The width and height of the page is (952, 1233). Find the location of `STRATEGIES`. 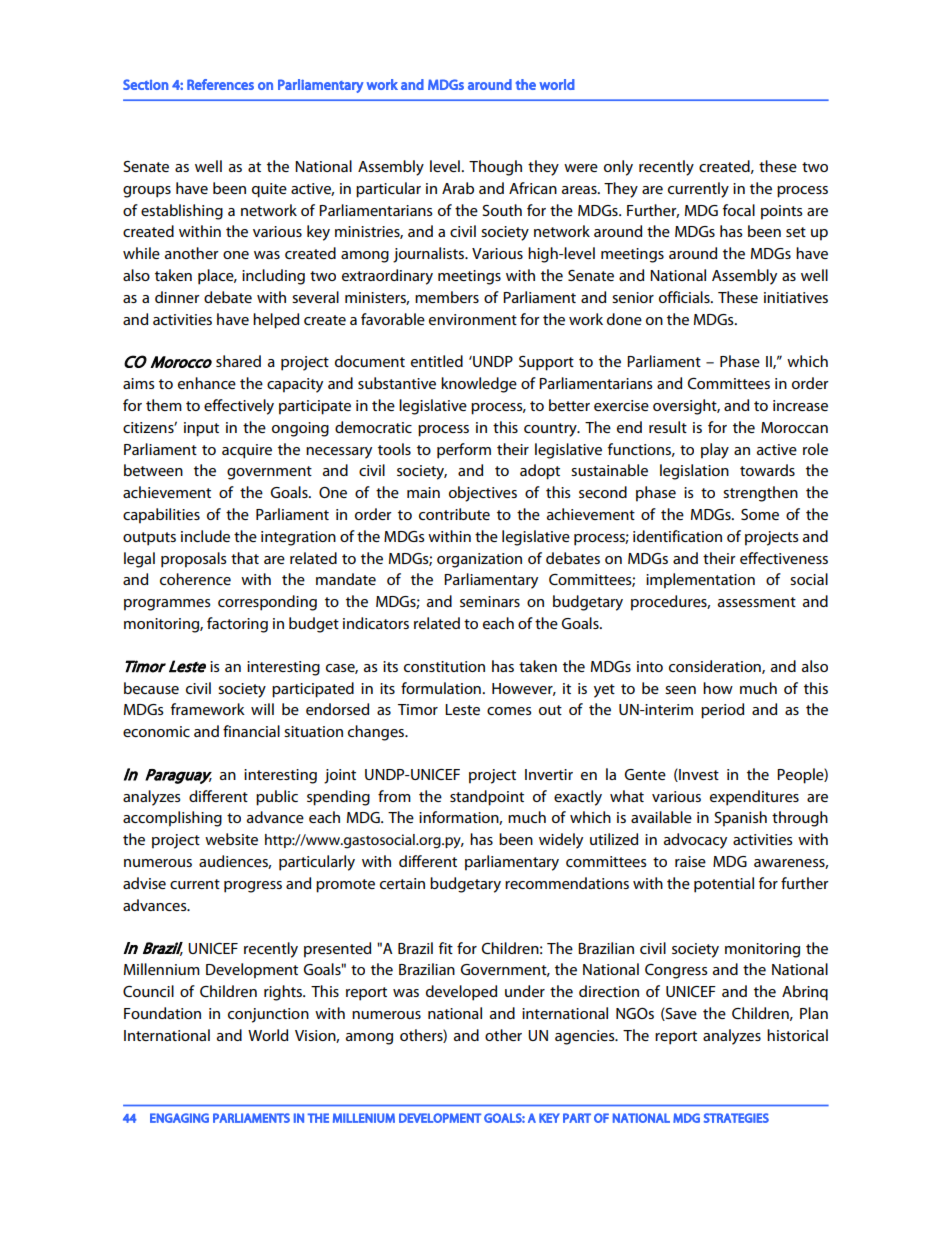

STRATEGIES is located at coordinates (736, 1118).
